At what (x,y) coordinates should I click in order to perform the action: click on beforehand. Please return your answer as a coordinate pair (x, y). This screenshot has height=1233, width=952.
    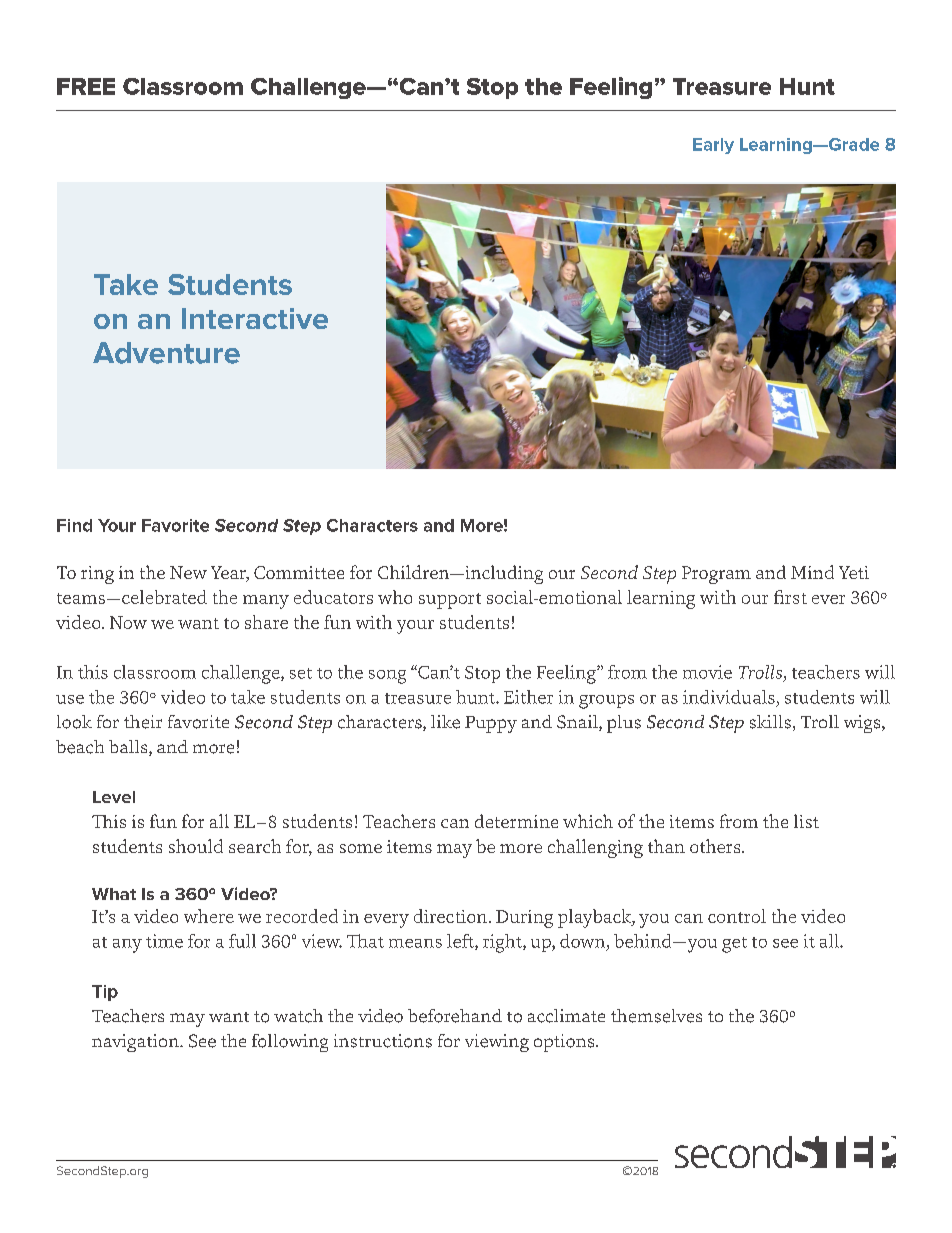
    Looking at the image, I should click on (455, 1016).
